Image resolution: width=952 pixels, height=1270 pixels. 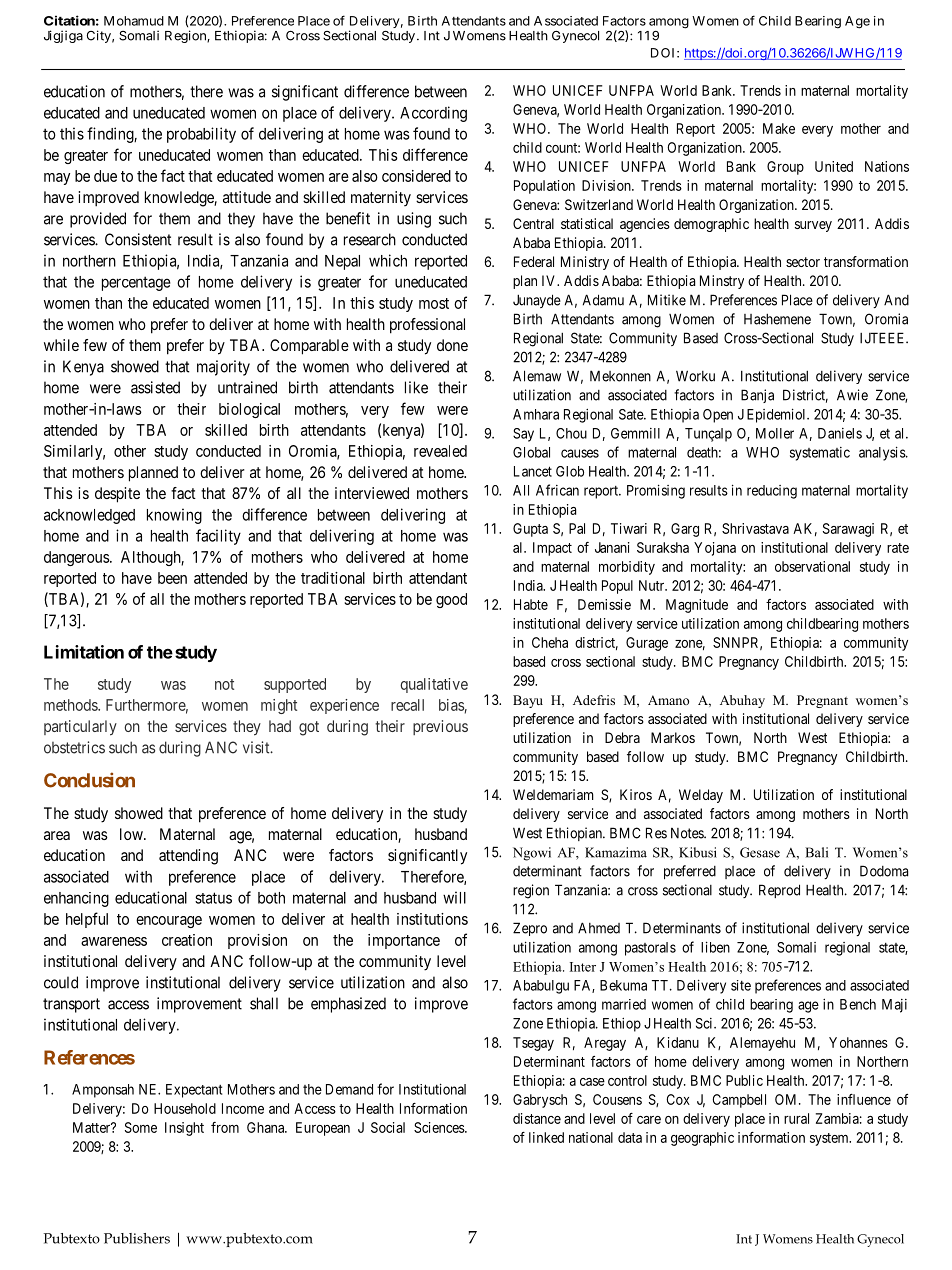 What do you see at coordinates (440, 1127) in the image?
I see `Sciences` at bounding box center [440, 1127].
